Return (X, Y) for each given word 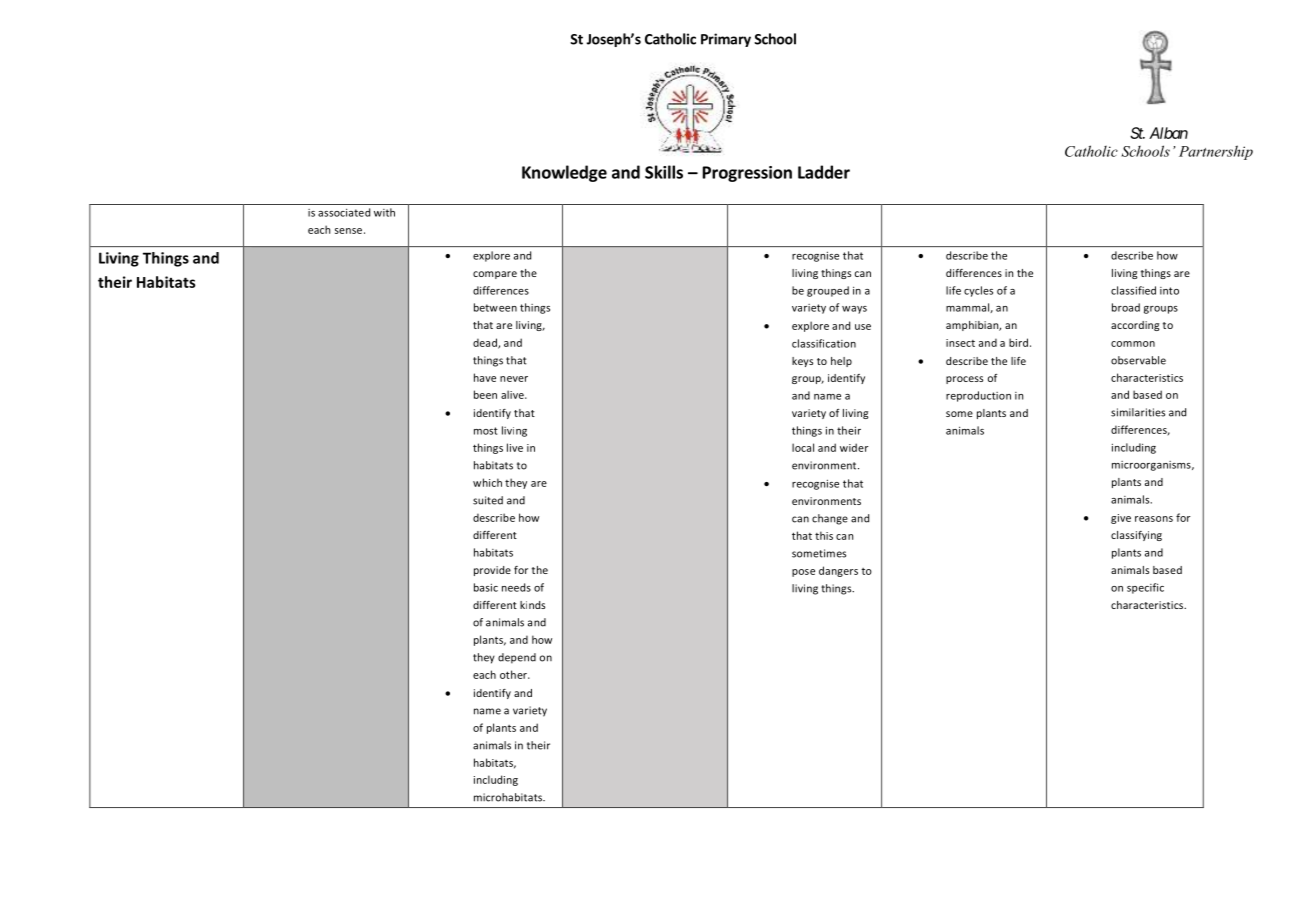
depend (517, 658)
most (486, 431)
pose (803, 573)
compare (495, 275)
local (803, 447)
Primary (726, 40)
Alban (1168, 133)
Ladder (824, 172)
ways (854, 310)
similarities (1138, 412)
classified (1133, 290)
